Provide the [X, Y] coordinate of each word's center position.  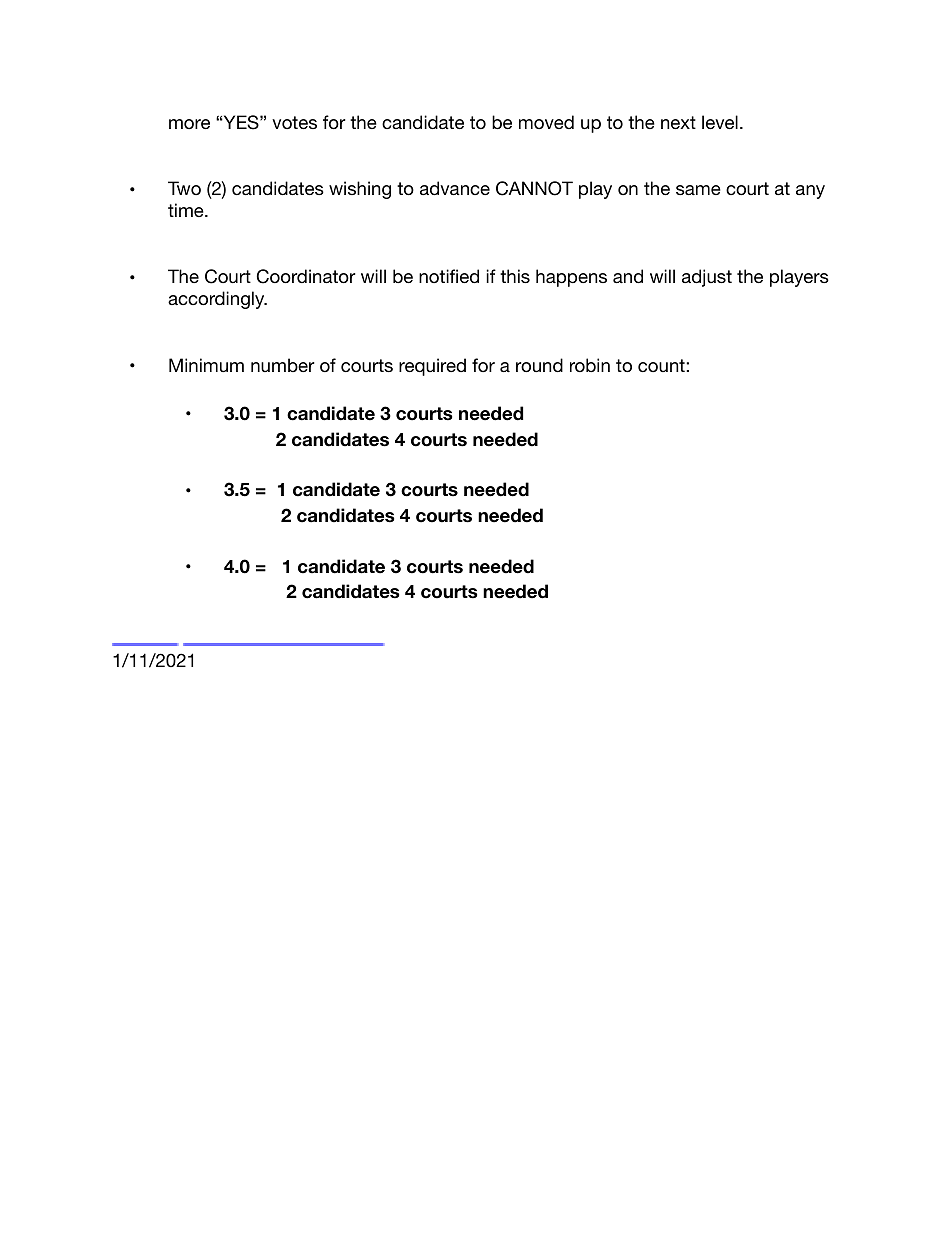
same [698, 190]
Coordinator [306, 276]
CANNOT [534, 188]
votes [294, 122]
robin [590, 365]
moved [546, 122]
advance [455, 188]
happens [571, 278]
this [515, 276]
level [720, 122]
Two [184, 188]
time [187, 210]
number [282, 365]
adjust [707, 278]
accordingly [217, 300]
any [810, 192]
